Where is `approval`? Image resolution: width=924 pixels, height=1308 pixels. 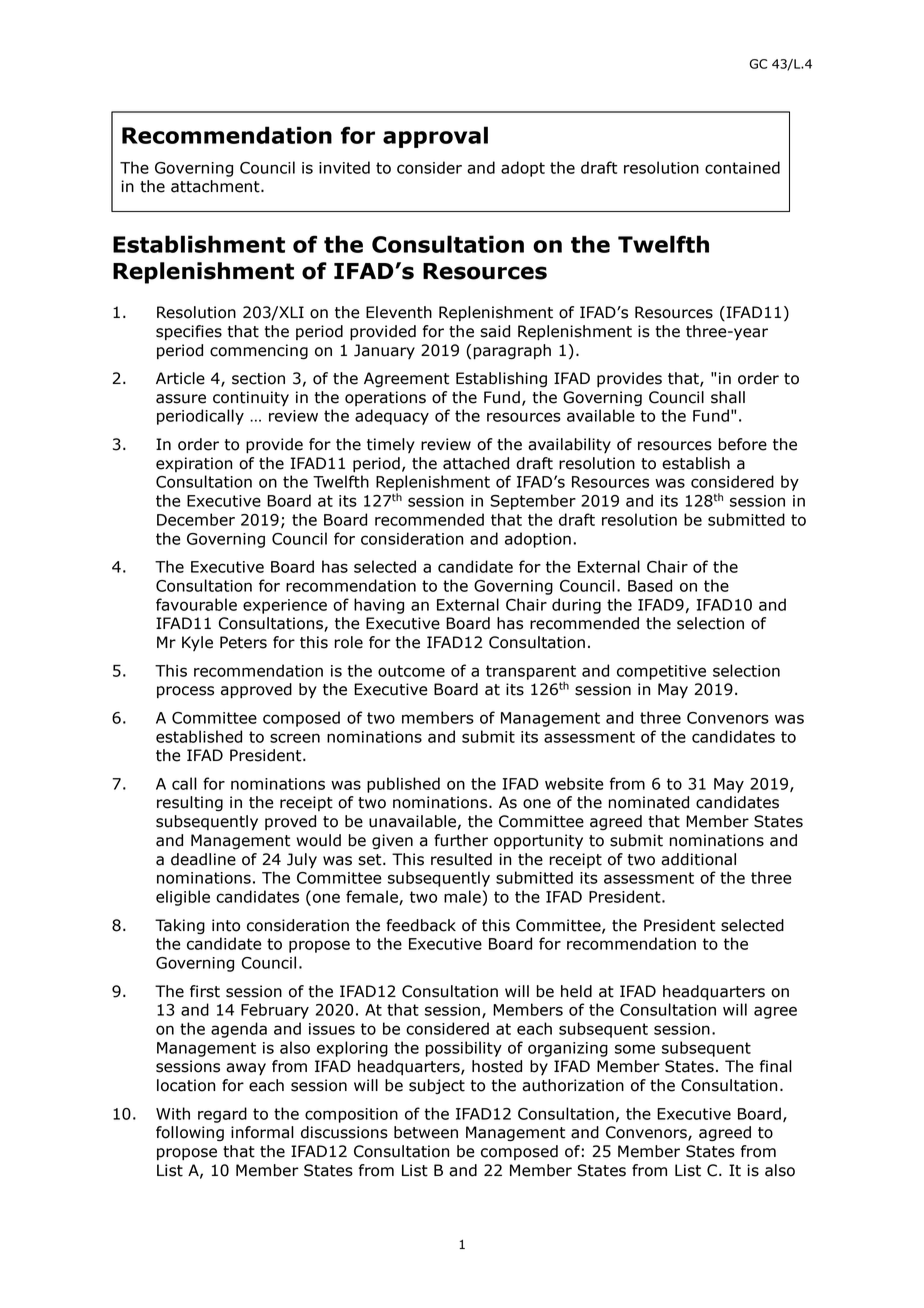 approval is located at coordinates (435, 137).
